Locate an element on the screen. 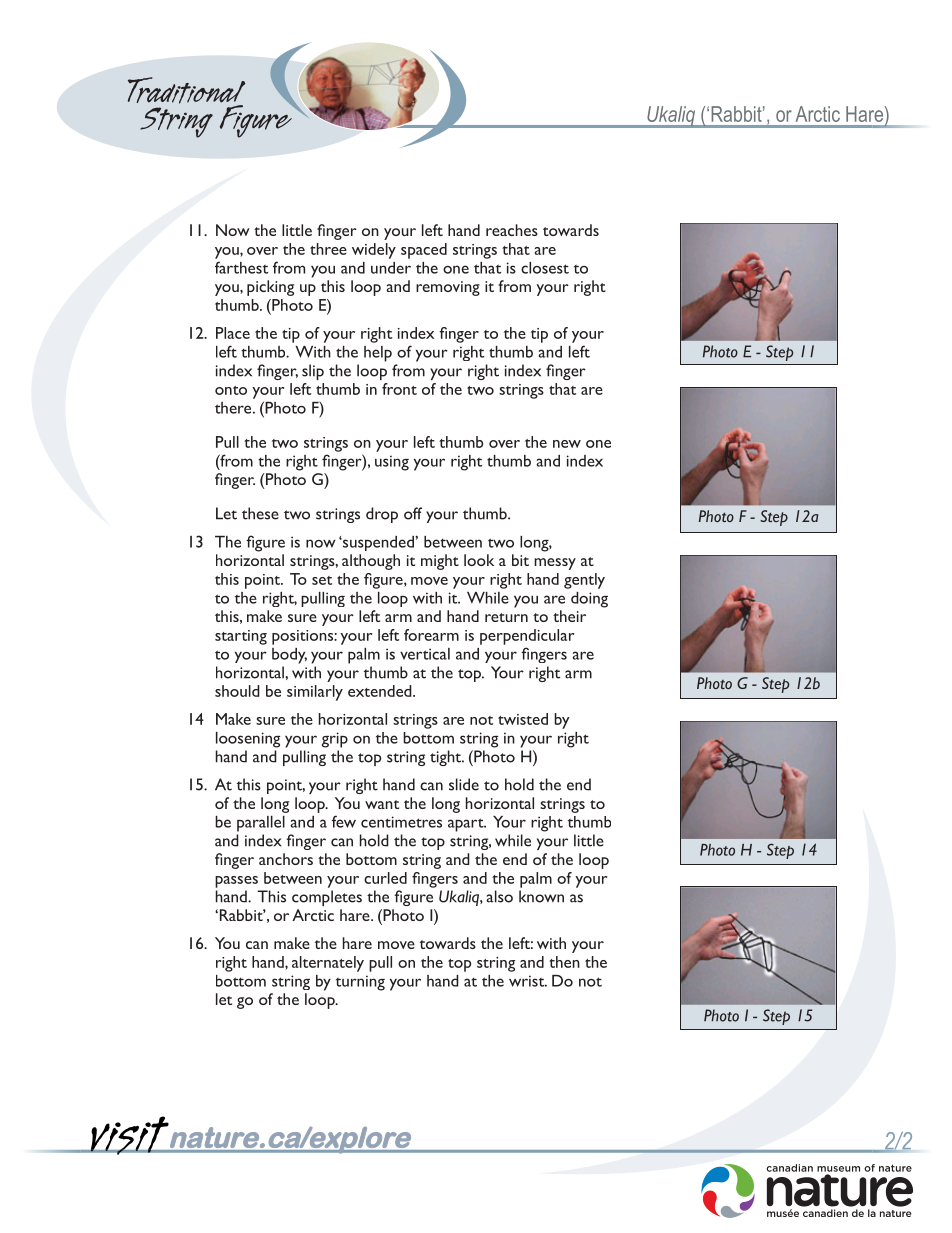 The image size is (952, 1233). suspended is located at coordinates (378, 543).
